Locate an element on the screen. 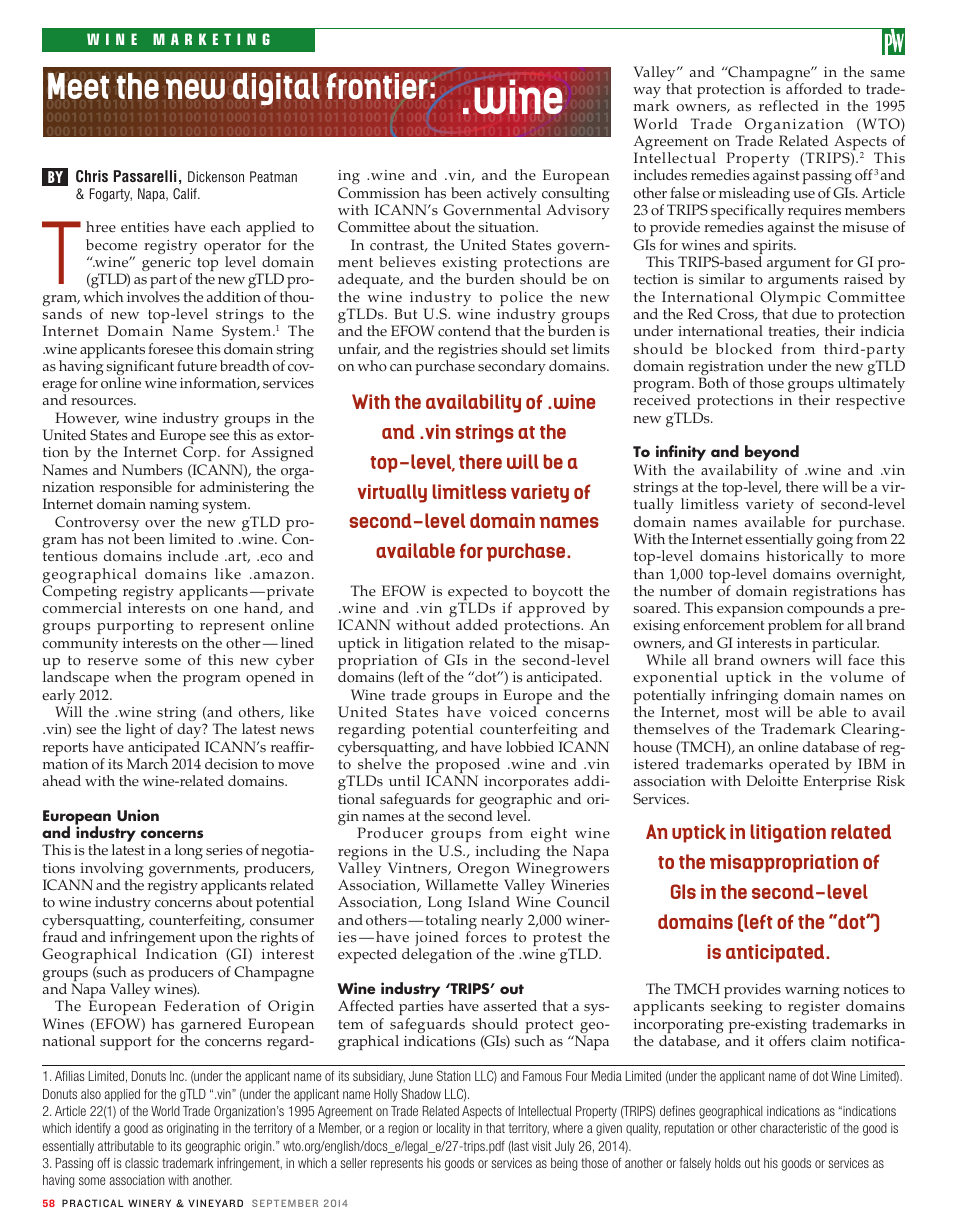 Image resolution: width=962 pixels, height=1232 pixels. purporting is located at coordinates (135, 627).
